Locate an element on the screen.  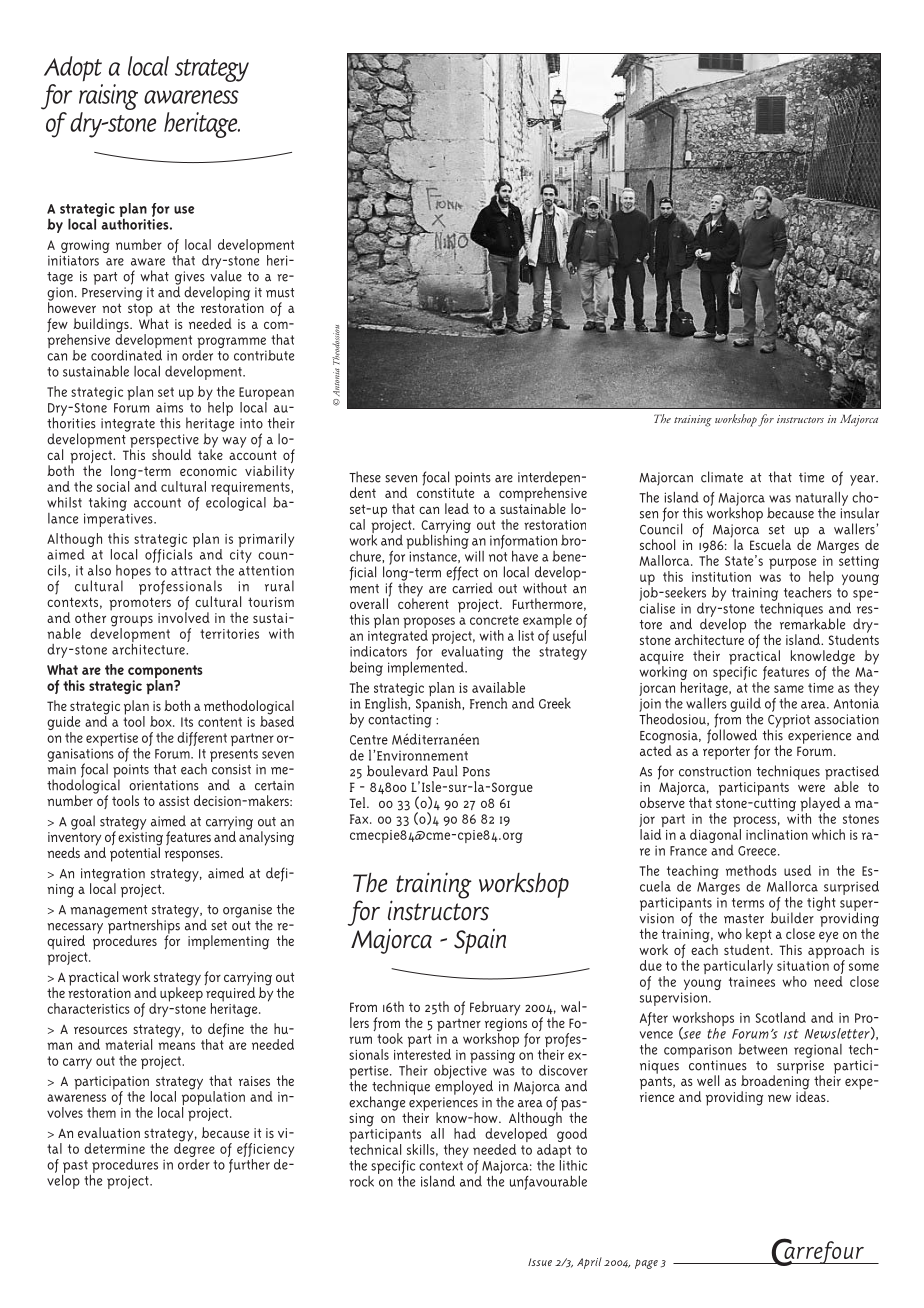
components is located at coordinates (165, 673).
